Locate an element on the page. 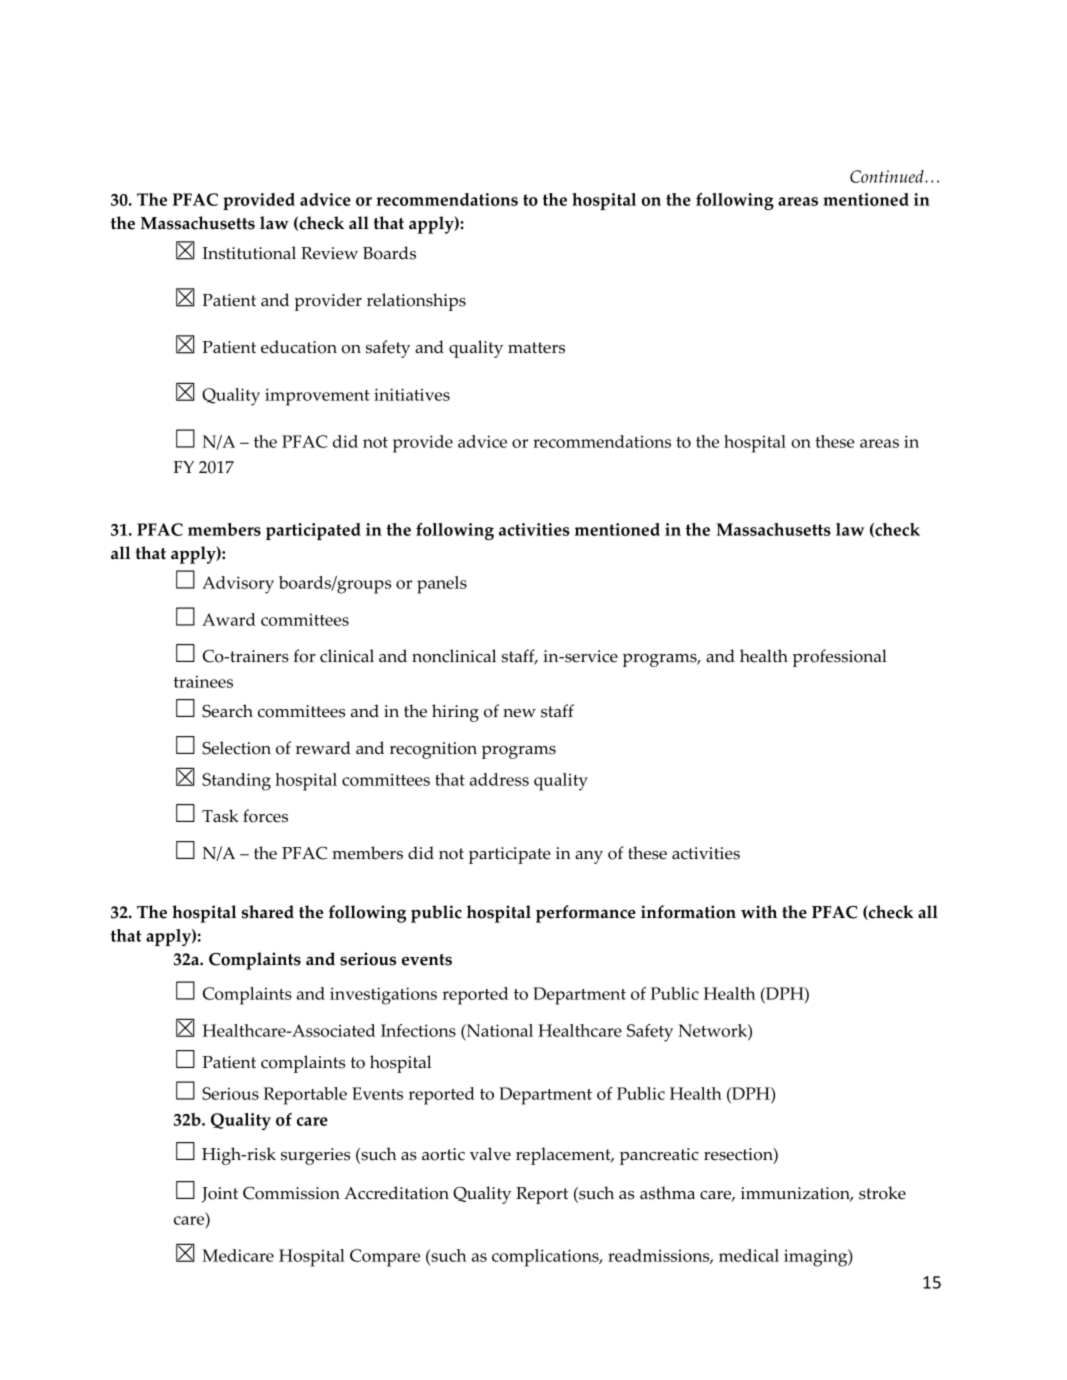 The width and height of the document is (1067, 1380). Institutional is located at coordinates (249, 253).
